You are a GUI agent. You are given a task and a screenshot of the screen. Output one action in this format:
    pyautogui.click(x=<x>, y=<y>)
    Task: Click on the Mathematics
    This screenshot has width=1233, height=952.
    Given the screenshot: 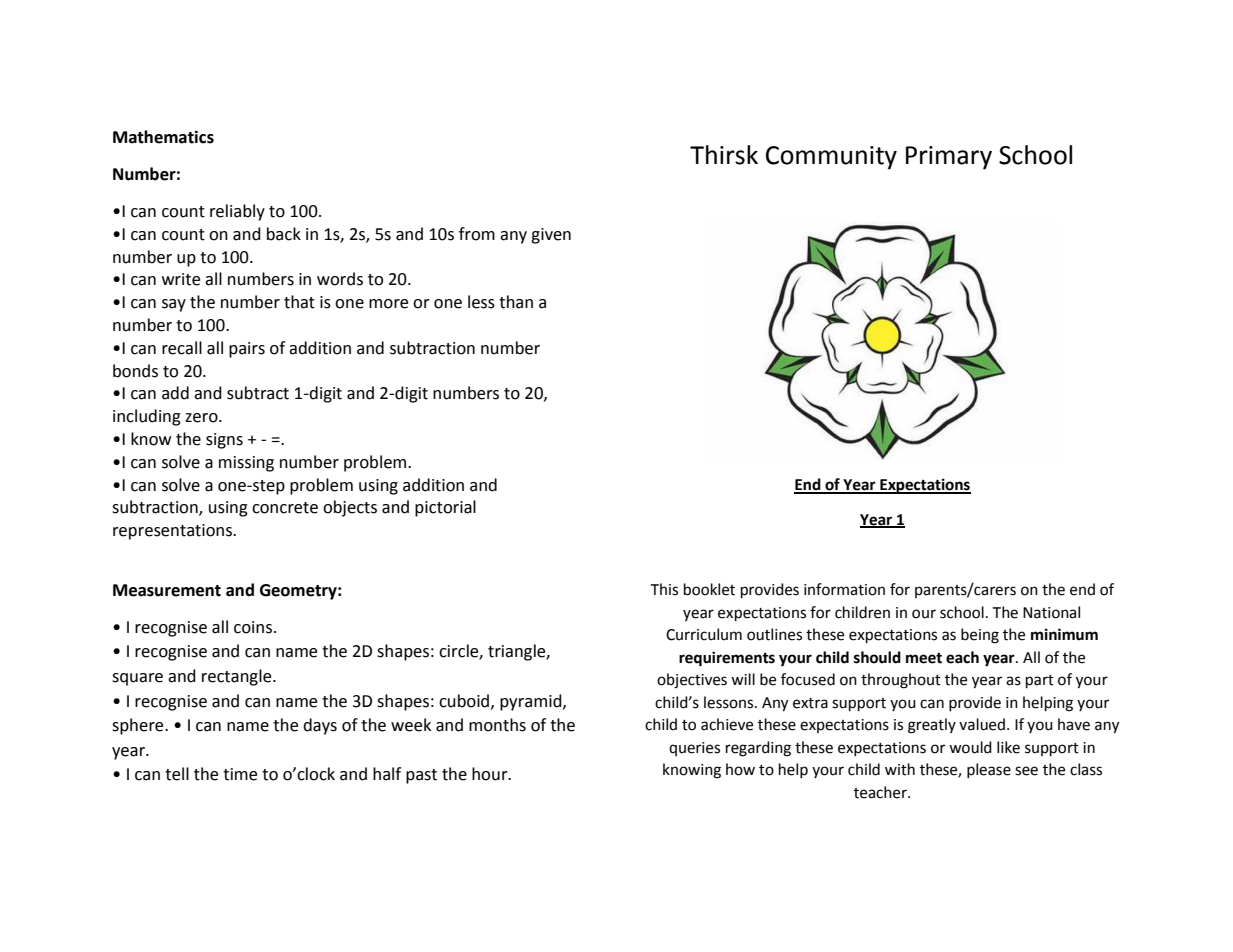 What is the action you would take?
    pyautogui.click(x=163, y=137)
